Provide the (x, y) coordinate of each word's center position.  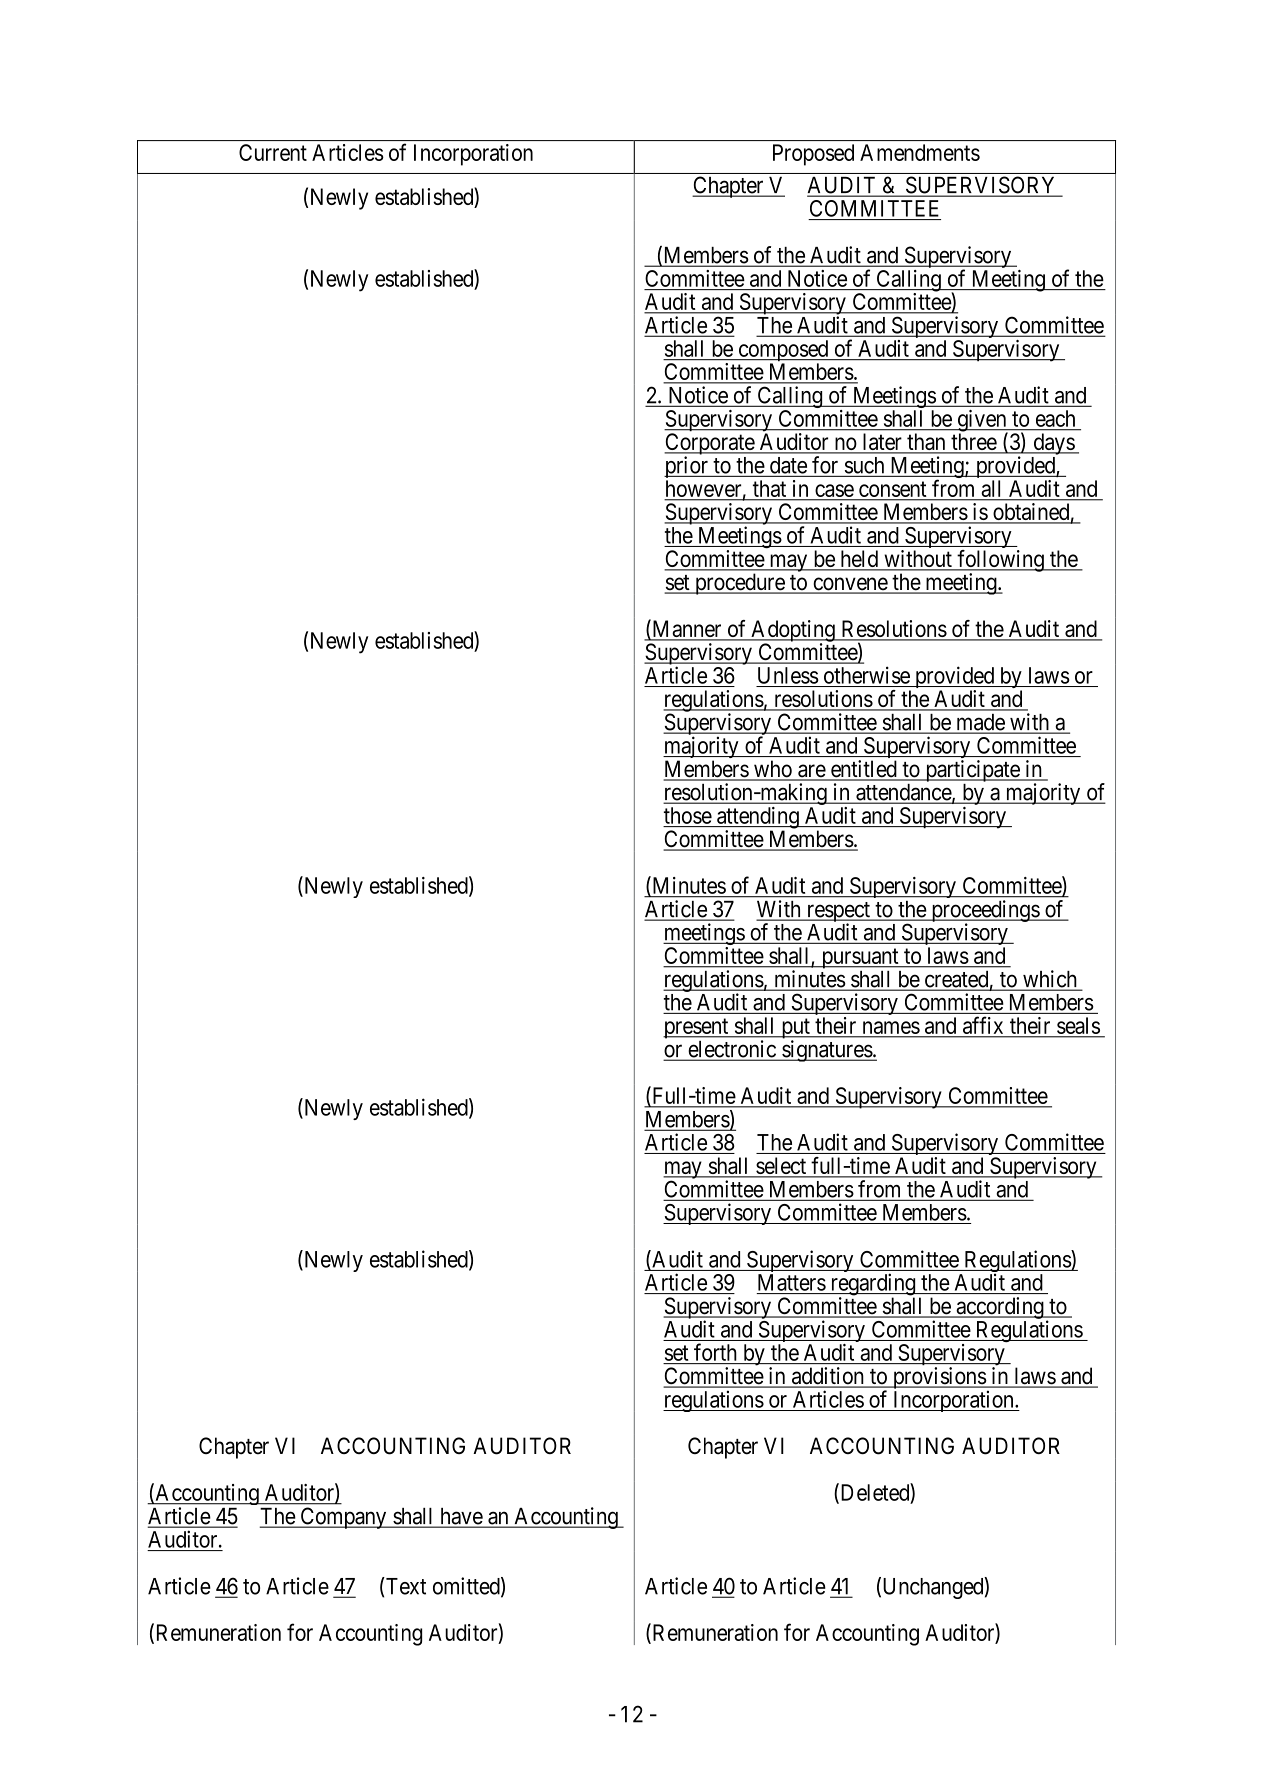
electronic (732, 1049)
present (697, 1028)
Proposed (813, 155)
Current (273, 152)
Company (343, 1518)
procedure (739, 584)
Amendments (920, 152)
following (1000, 562)
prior (687, 468)
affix (983, 1025)
